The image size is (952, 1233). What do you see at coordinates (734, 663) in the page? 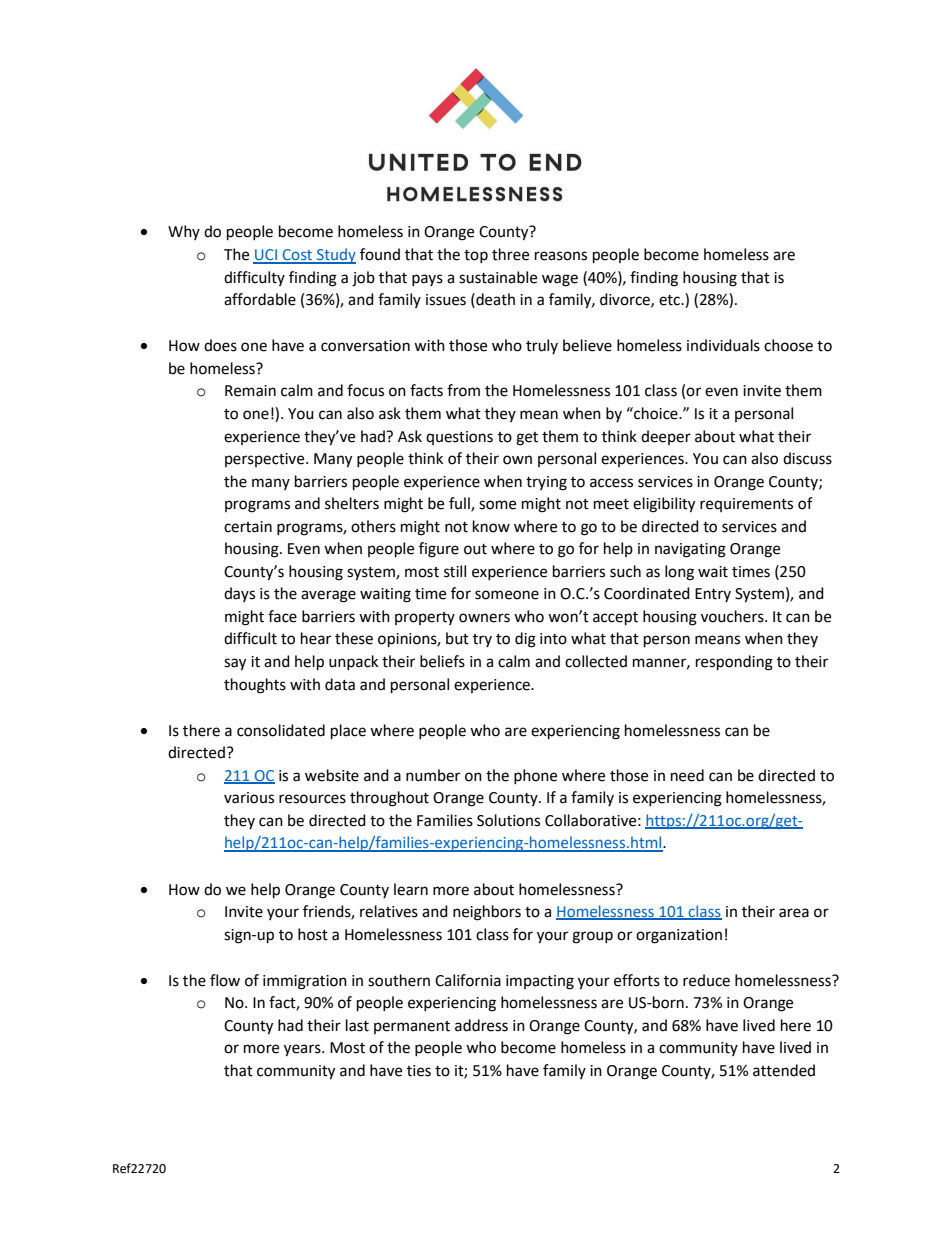
I see `responding` at bounding box center [734, 663].
